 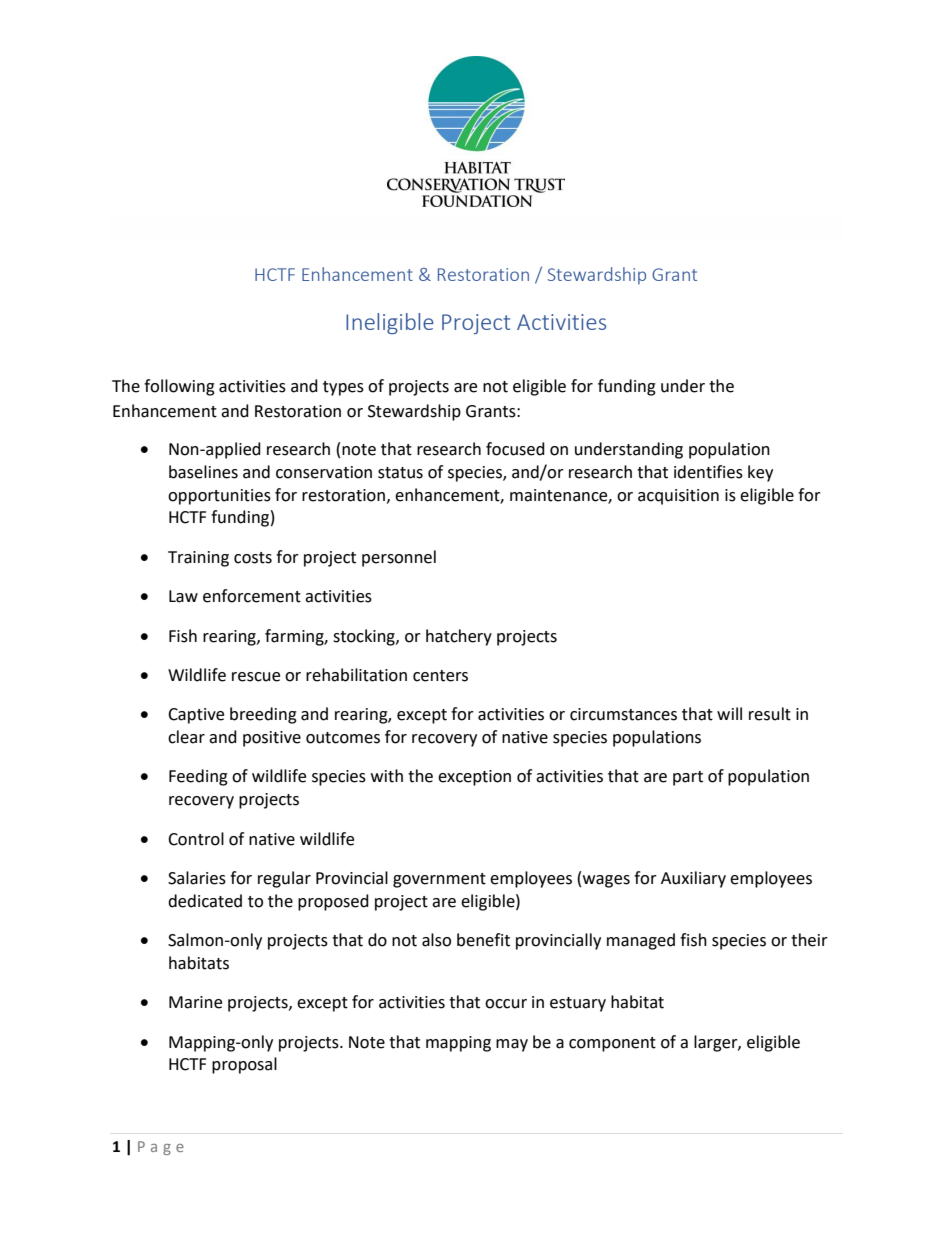 I want to click on centers, so click(x=440, y=676).
